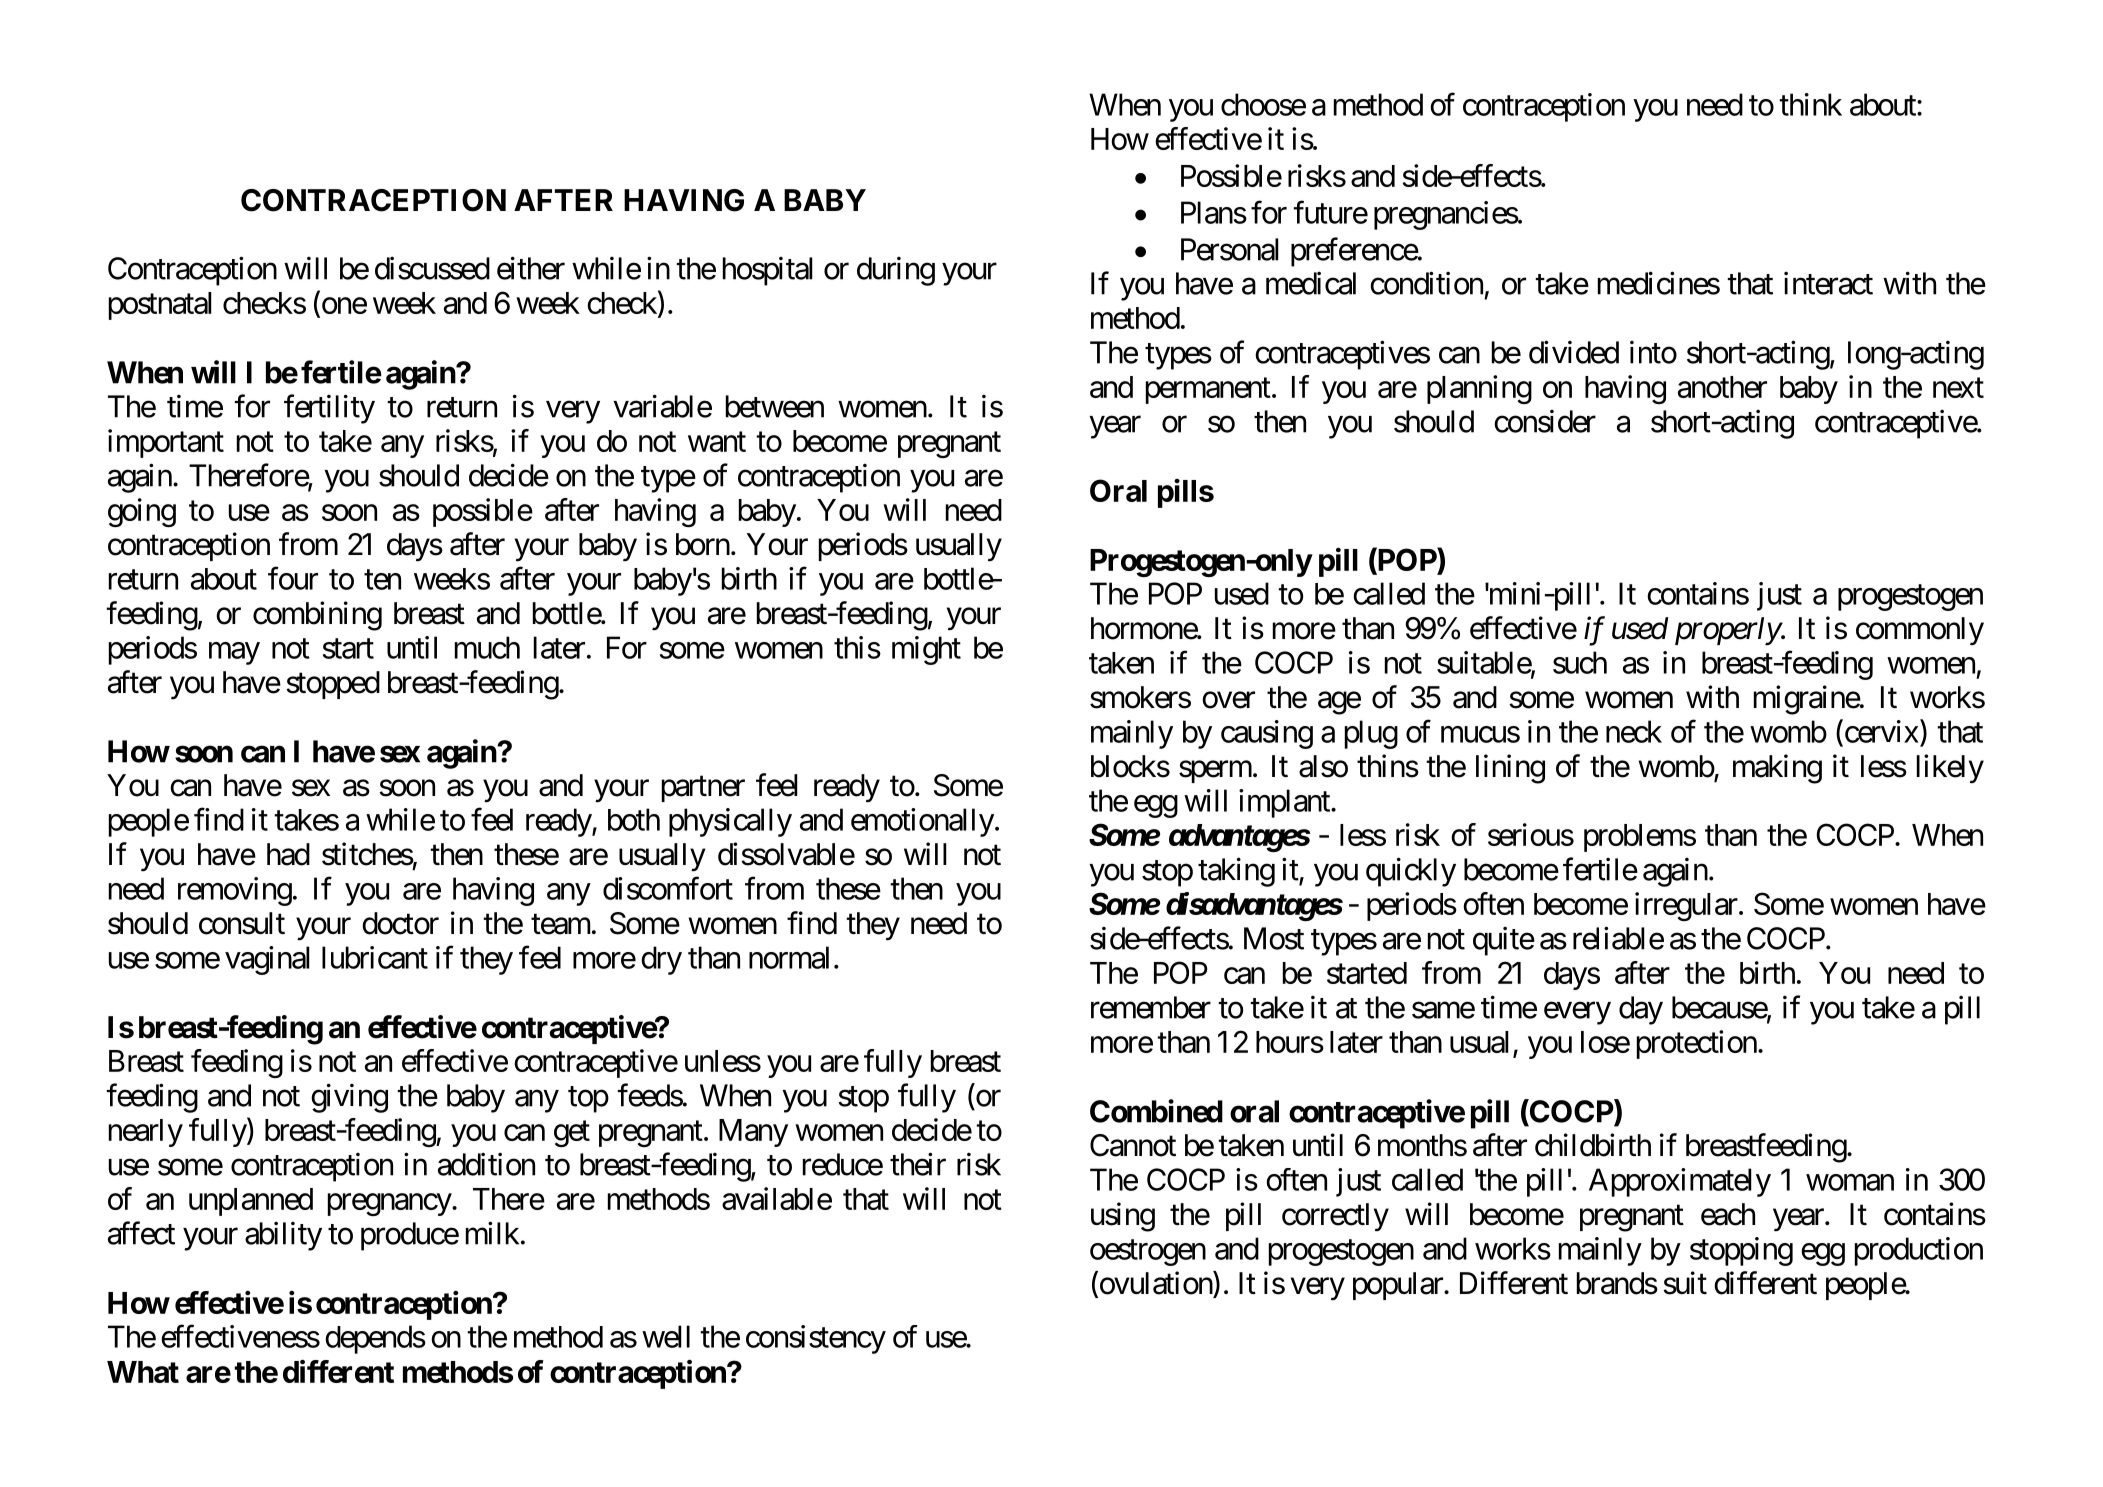 Image resolution: width=2103 pixels, height=1487 pixels. What do you see at coordinates (1722, 387) in the screenshot?
I see `another` at bounding box center [1722, 387].
